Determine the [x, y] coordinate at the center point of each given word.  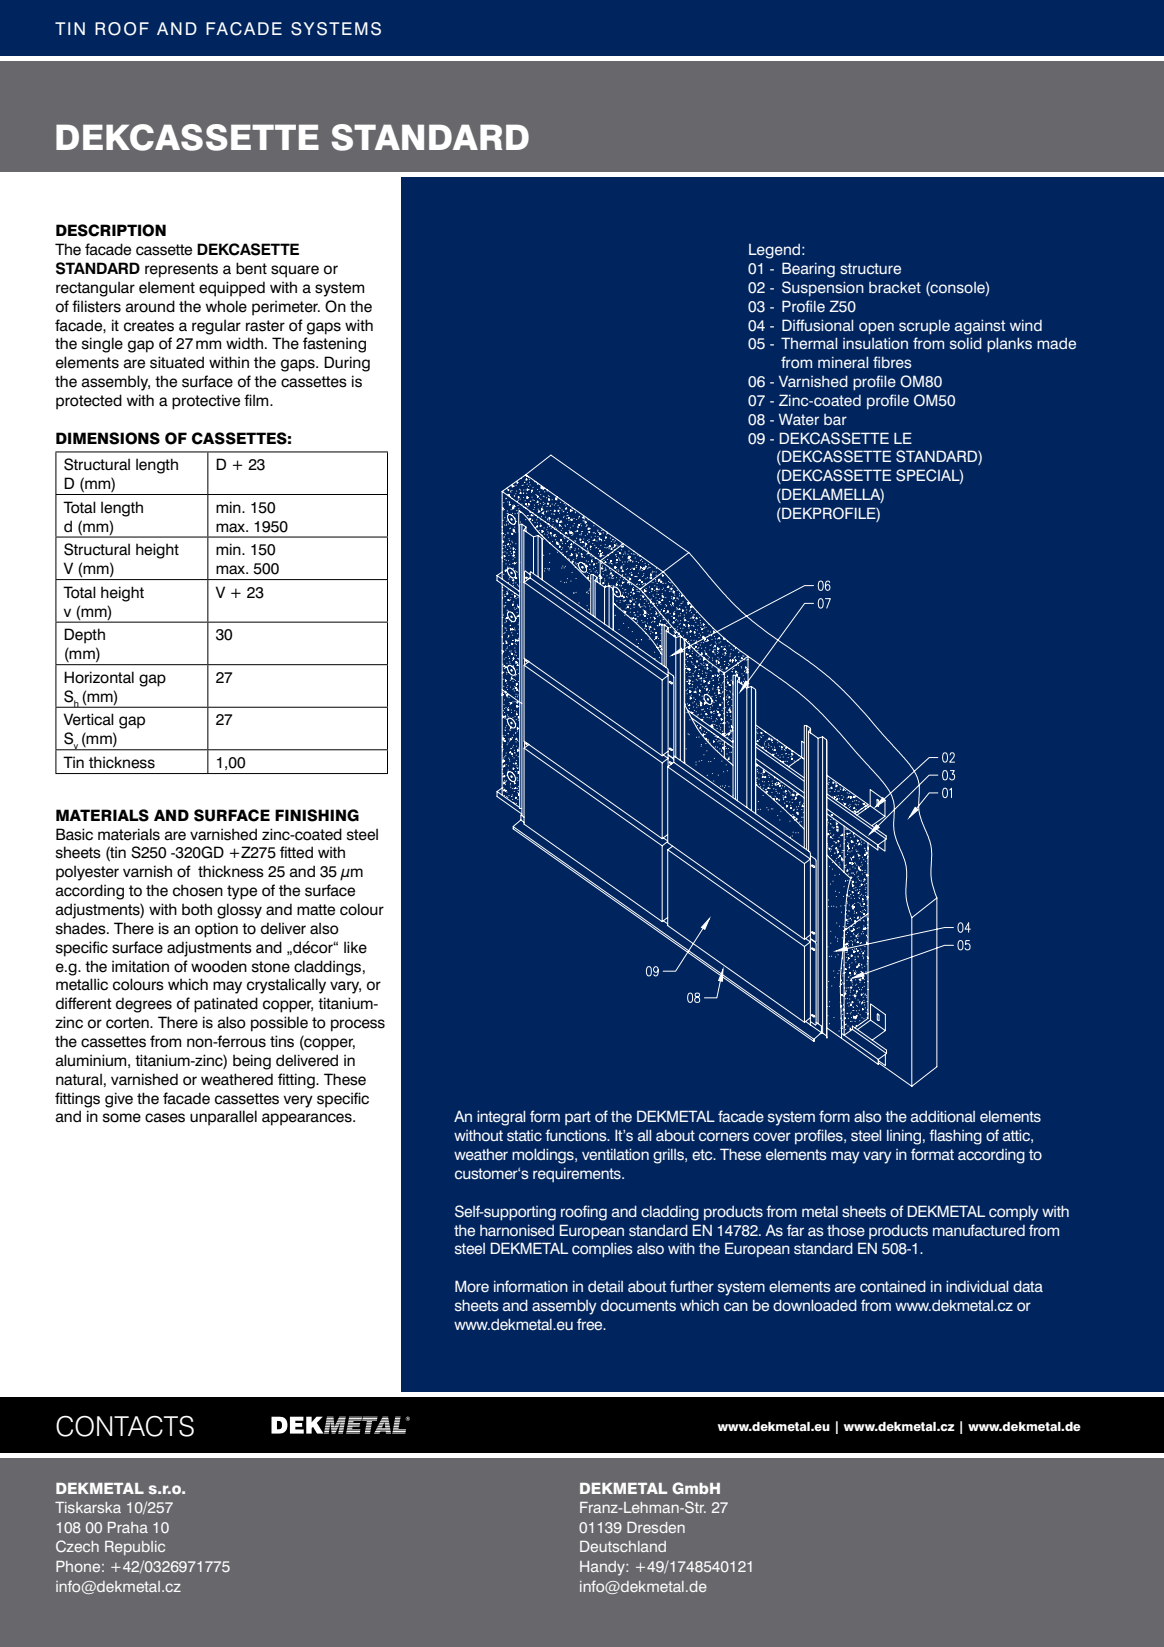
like [355, 947]
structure [870, 269]
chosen [198, 890]
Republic [135, 1548]
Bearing [808, 270]
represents [181, 270]
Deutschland [623, 1546]
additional [943, 1116]
